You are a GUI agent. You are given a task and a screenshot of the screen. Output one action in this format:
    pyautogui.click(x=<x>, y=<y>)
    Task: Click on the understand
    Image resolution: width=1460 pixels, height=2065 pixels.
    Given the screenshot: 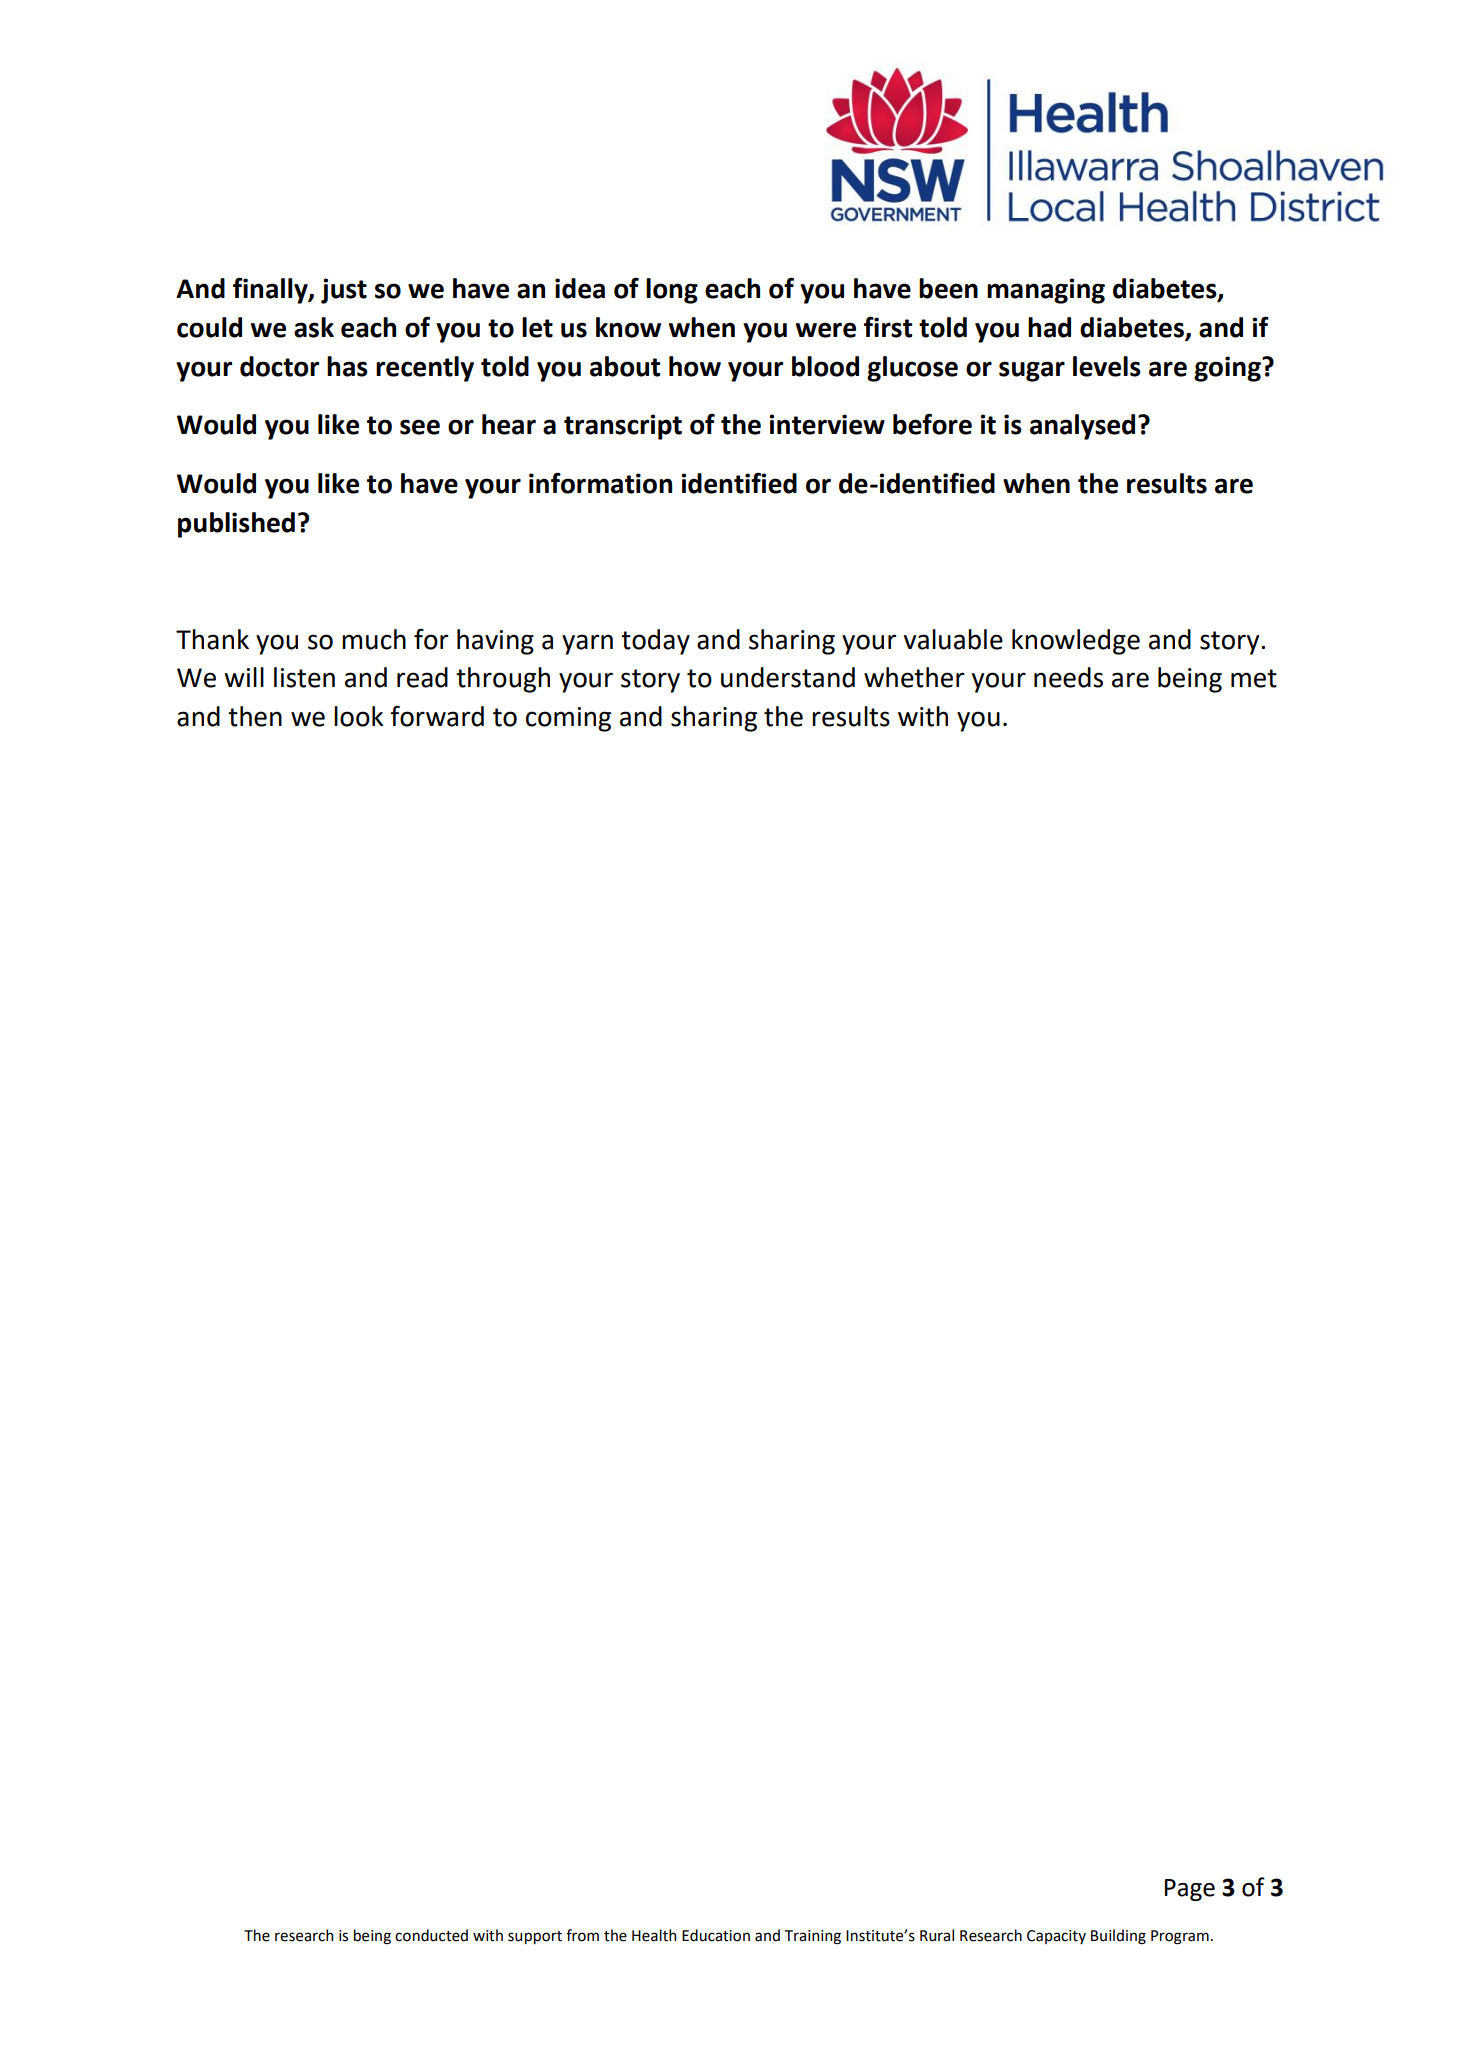 What is the action you would take?
    pyautogui.click(x=788, y=677)
